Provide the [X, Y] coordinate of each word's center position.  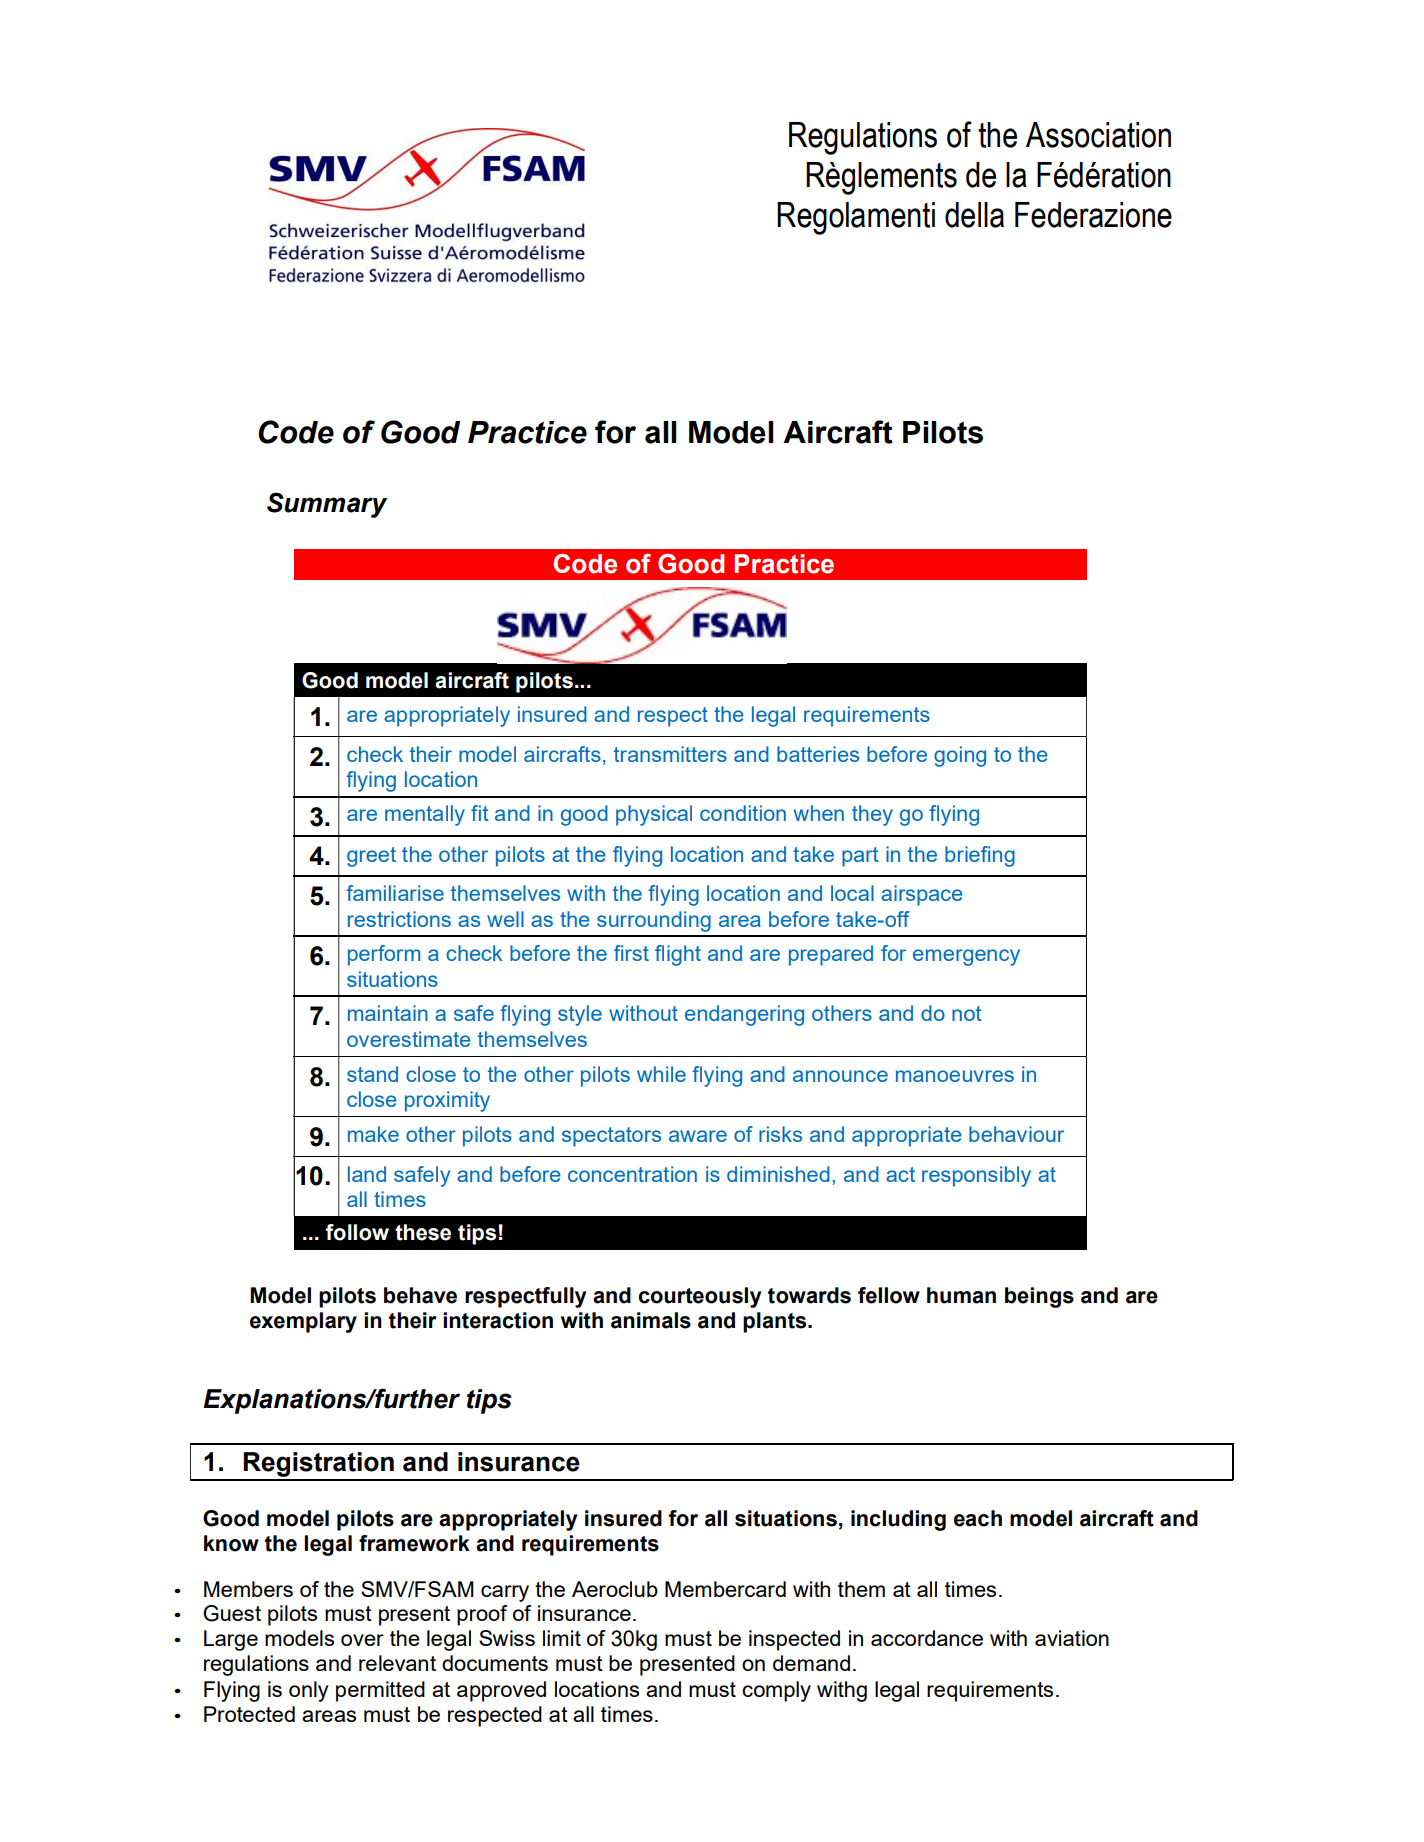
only [308, 1691]
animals [651, 1320]
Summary [327, 505]
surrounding [654, 921]
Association [1098, 135]
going [960, 756]
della [974, 215]
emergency [966, 957]
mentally [425, 815]
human [961, 1295]
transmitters [670, 754]
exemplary [303, 1322]
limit [562, 1638]
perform [384, 955]
